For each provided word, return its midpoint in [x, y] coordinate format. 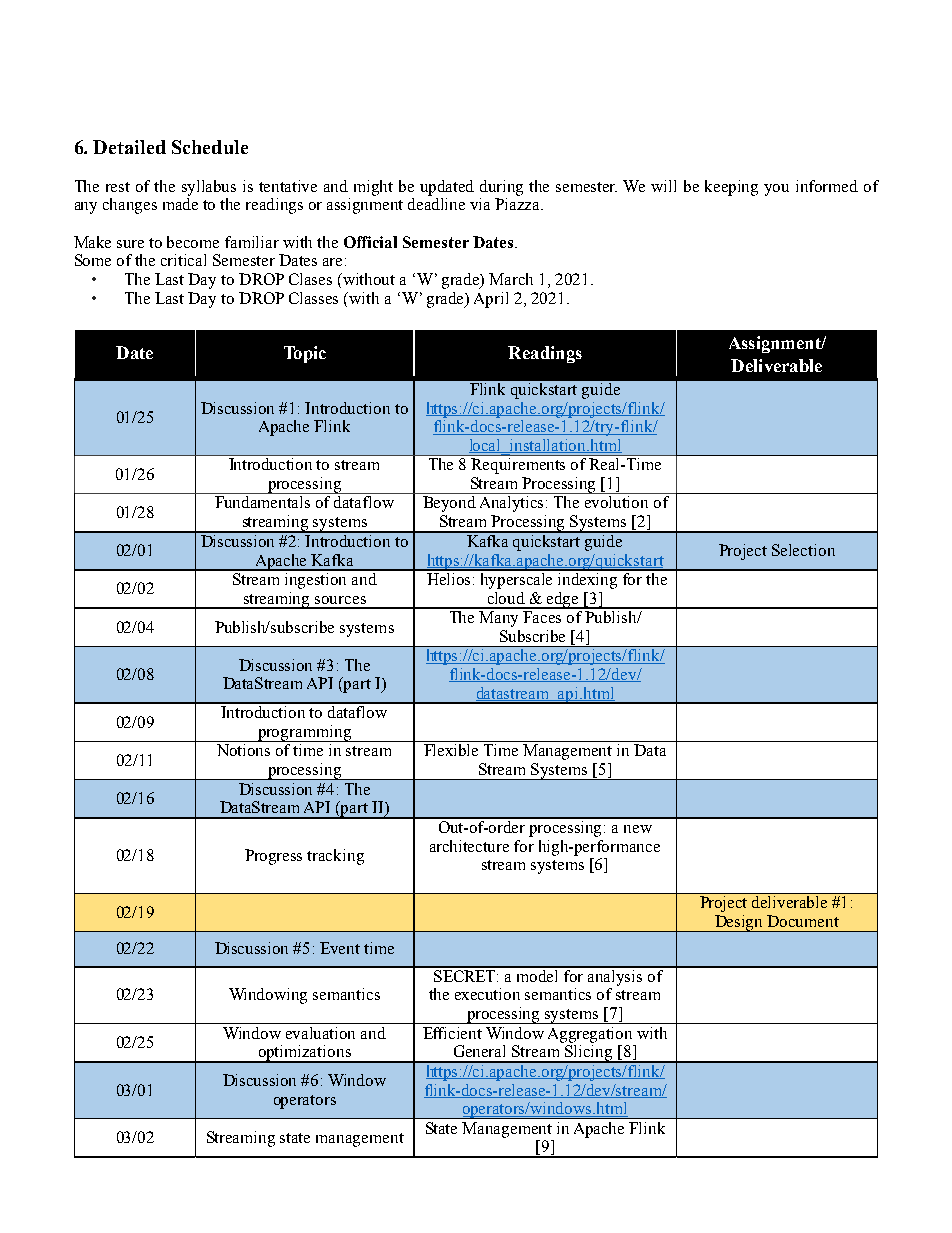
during [501, 188]
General [479, 1051]
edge [563, 600]
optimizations [304, 1054]
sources [340, 600]
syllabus [209, 188]
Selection [803, 550]
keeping [731, 188]
